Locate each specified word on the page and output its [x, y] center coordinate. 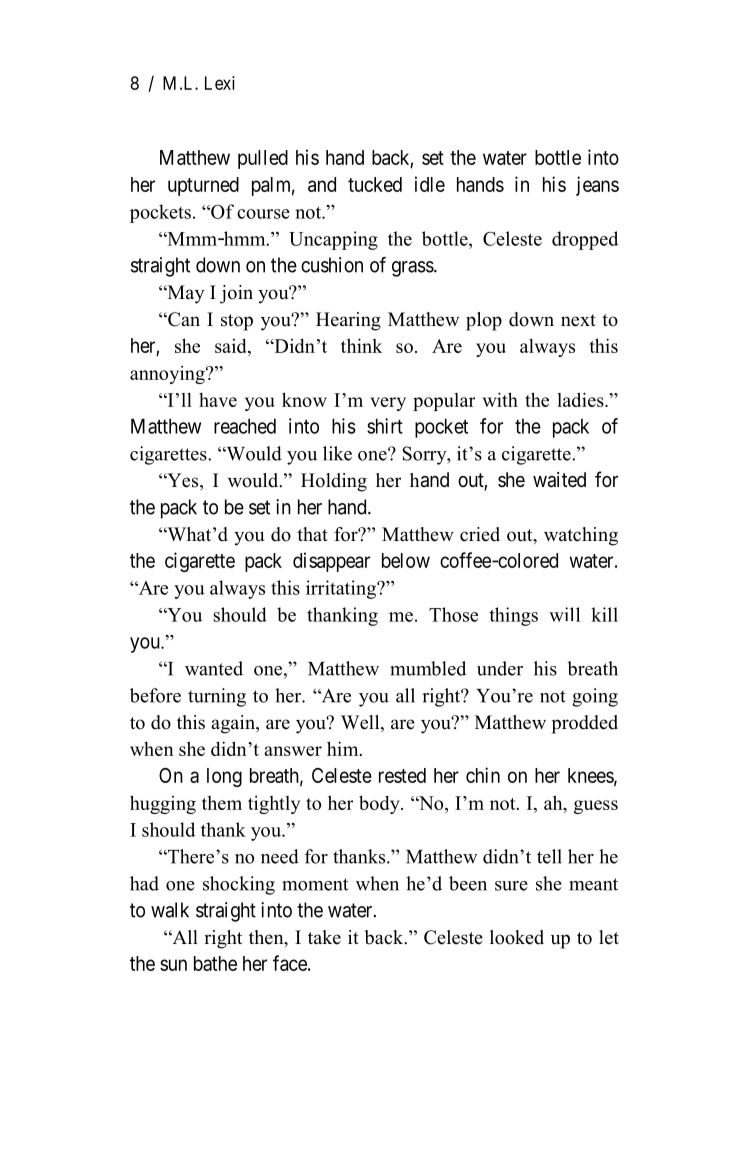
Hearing [348, 321]
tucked [375, 184]
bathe [215, 963]
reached [245, 426]
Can [183, 319]
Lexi [220, 83]
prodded [585, 724]
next [578, 320]
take [324, 937]
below [406, 560]
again [234, 724]
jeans [597, 186]
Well [361, 723]
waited [559, 480]
